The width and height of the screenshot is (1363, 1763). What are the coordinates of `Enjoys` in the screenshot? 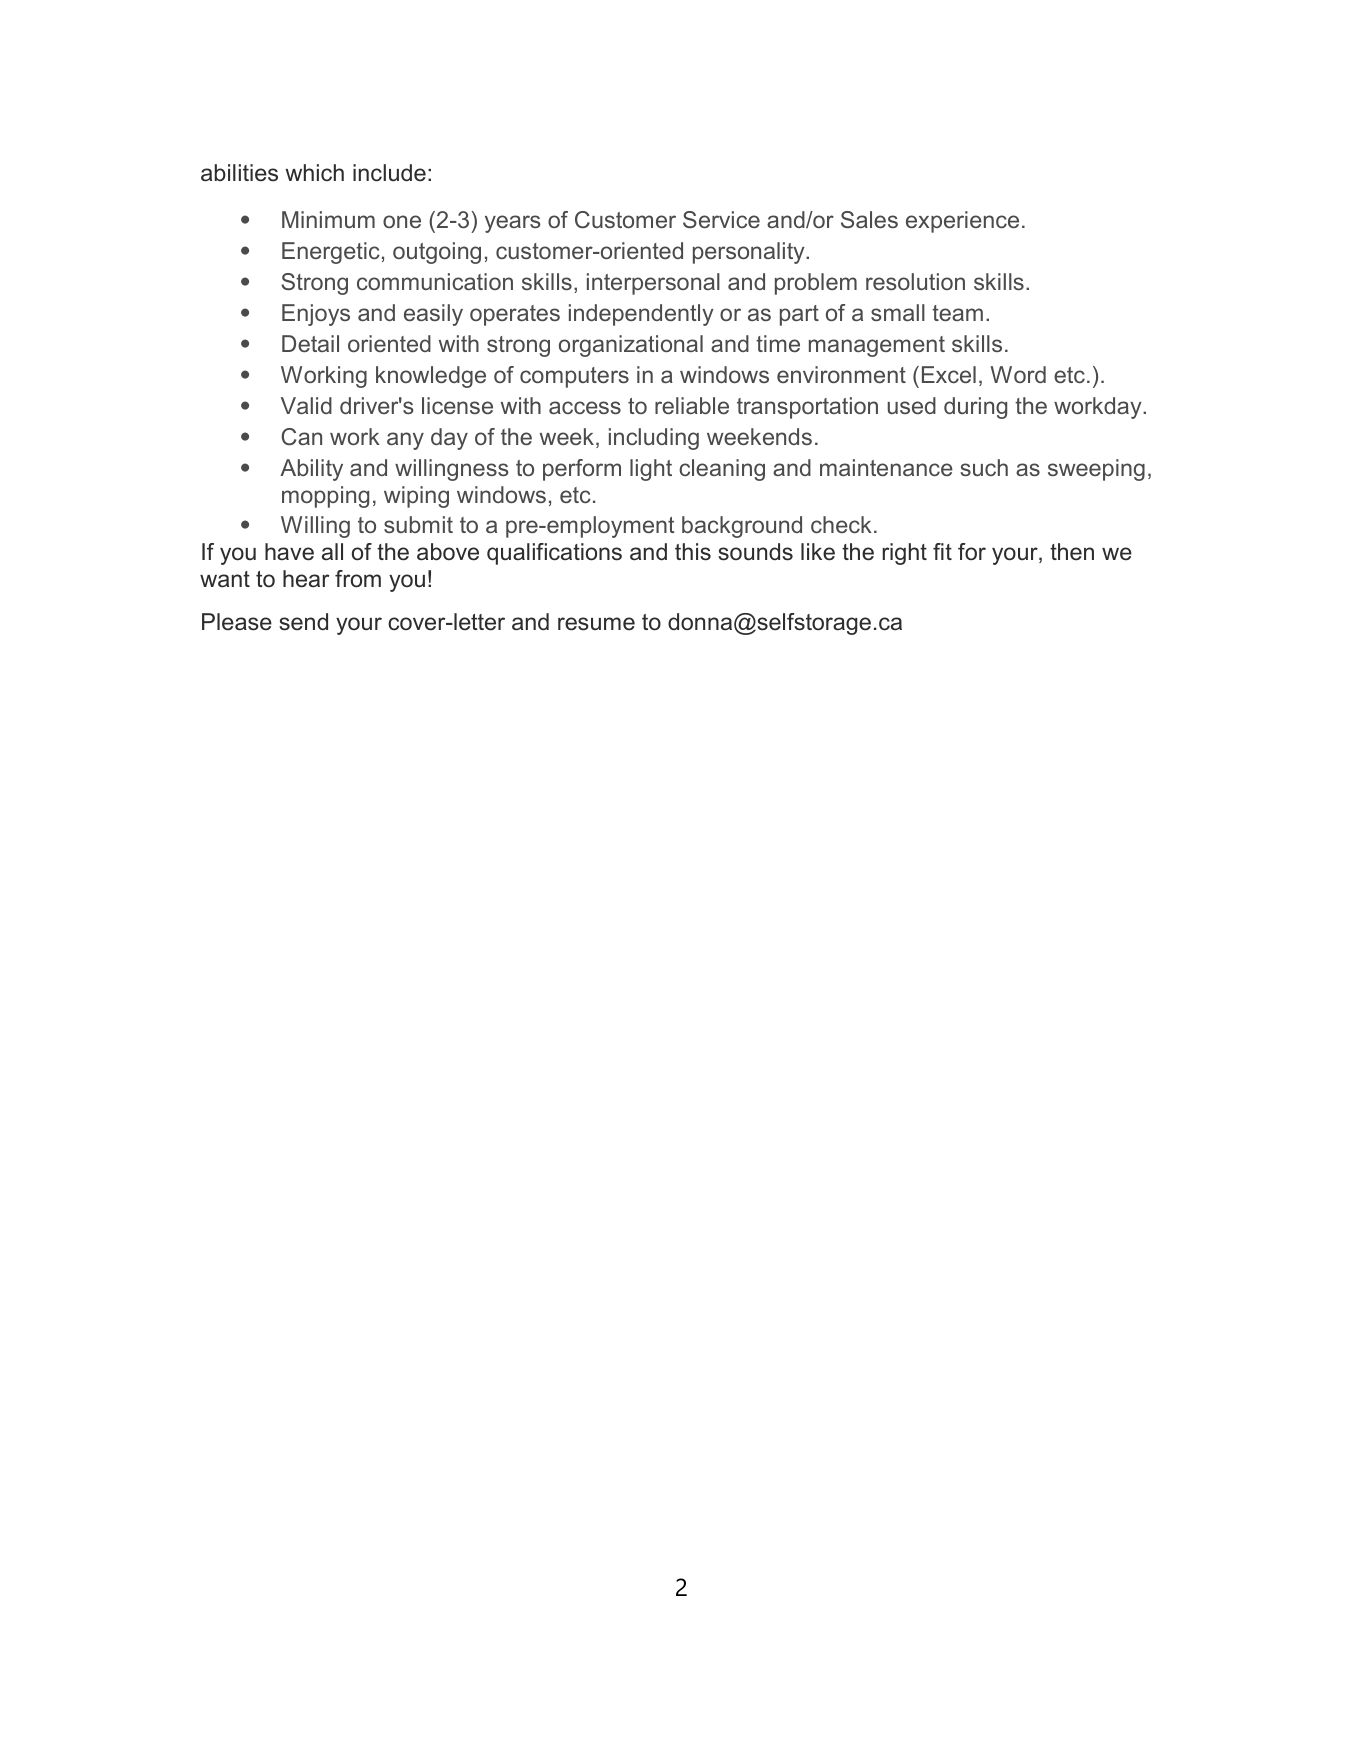 It's located at (316, 315).
